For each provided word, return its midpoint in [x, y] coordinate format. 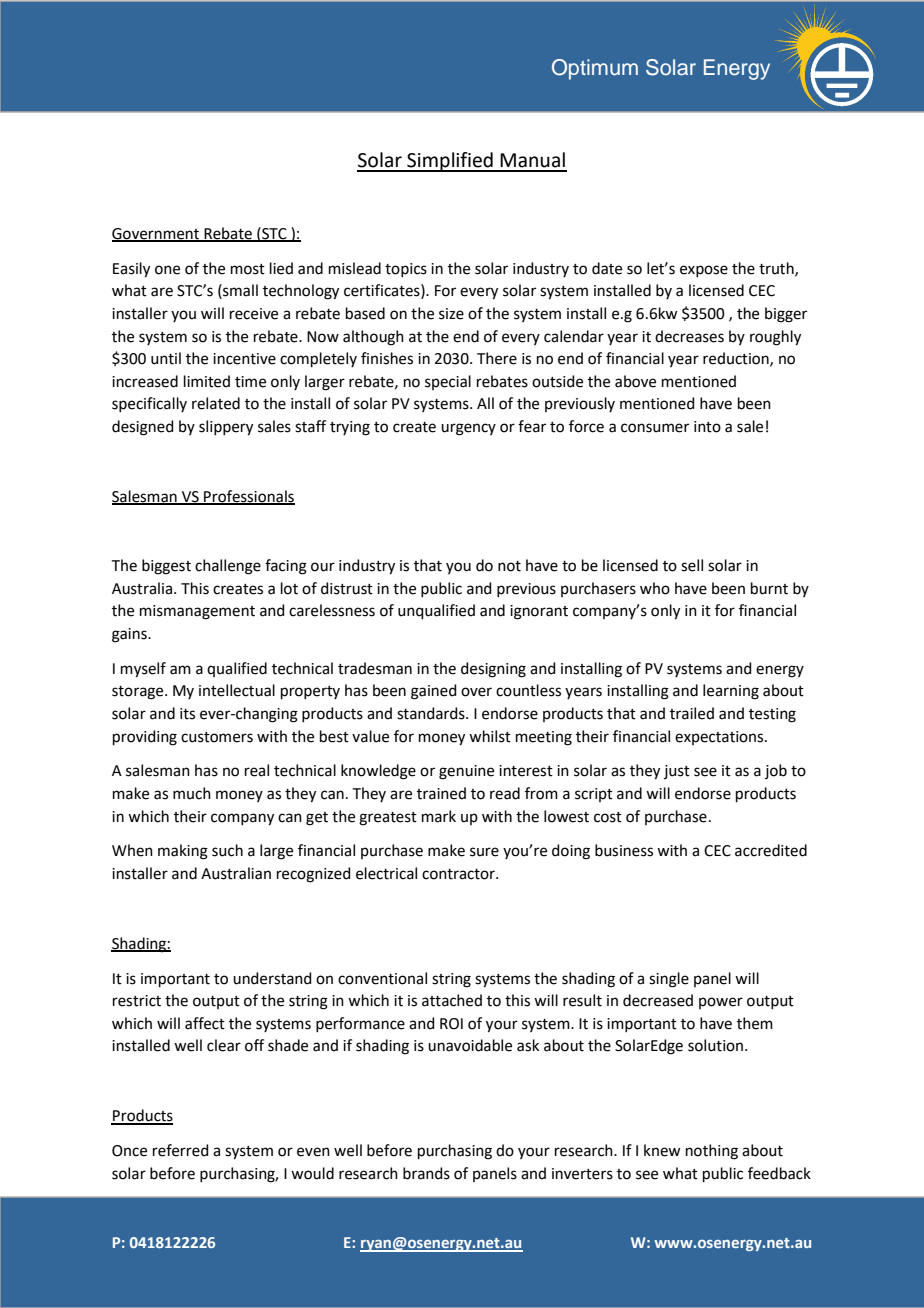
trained [441, 793]
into [707, 427]
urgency [468, 429]
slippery [226, 428]
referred [181, 1150]
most [248, 269]
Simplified [450, 162]
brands [426, 1173]
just [677, 772]
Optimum [595, 69]
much [192, 793]
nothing [712, 1152]
